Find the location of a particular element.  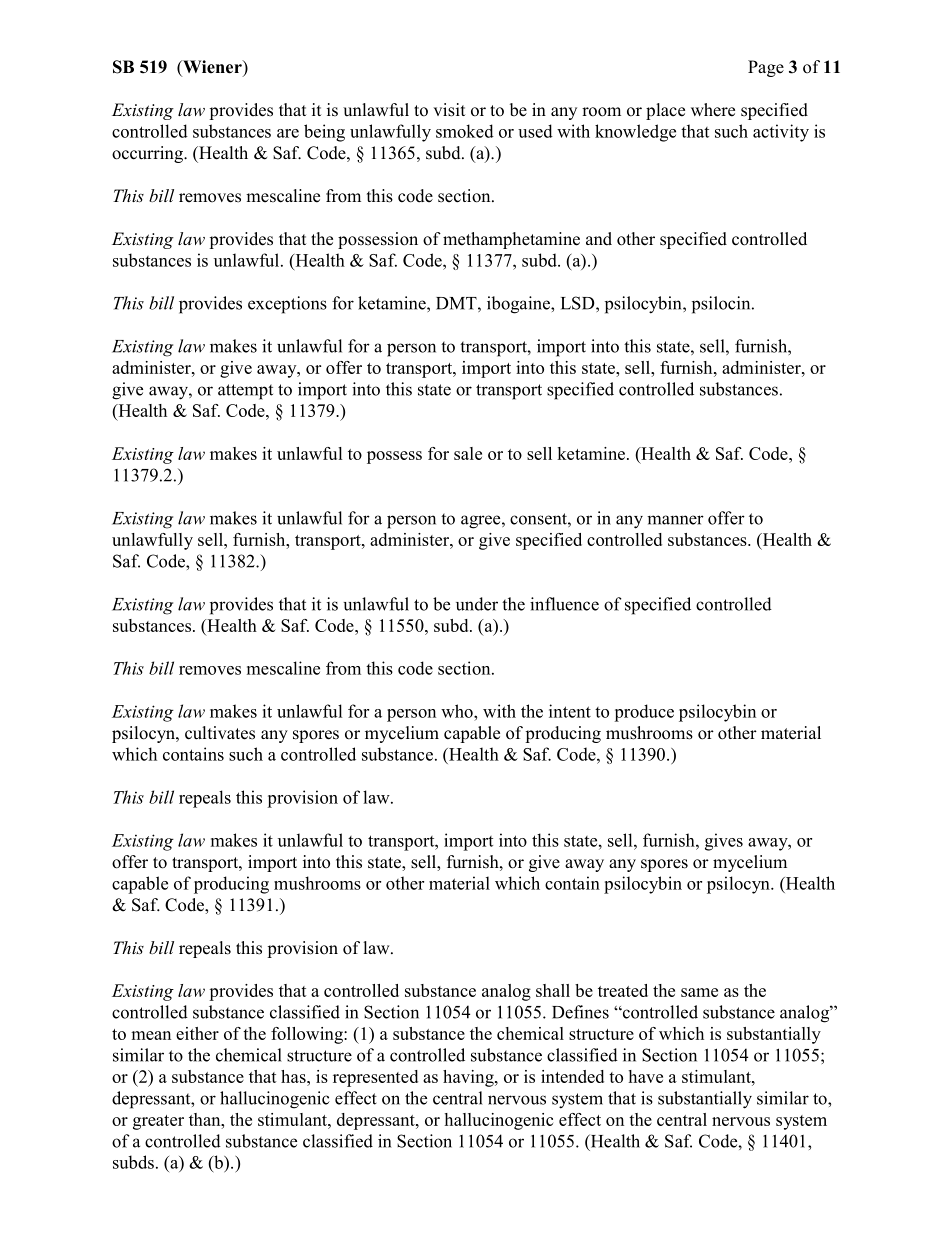

either is located at coordinates (197, 1033).
